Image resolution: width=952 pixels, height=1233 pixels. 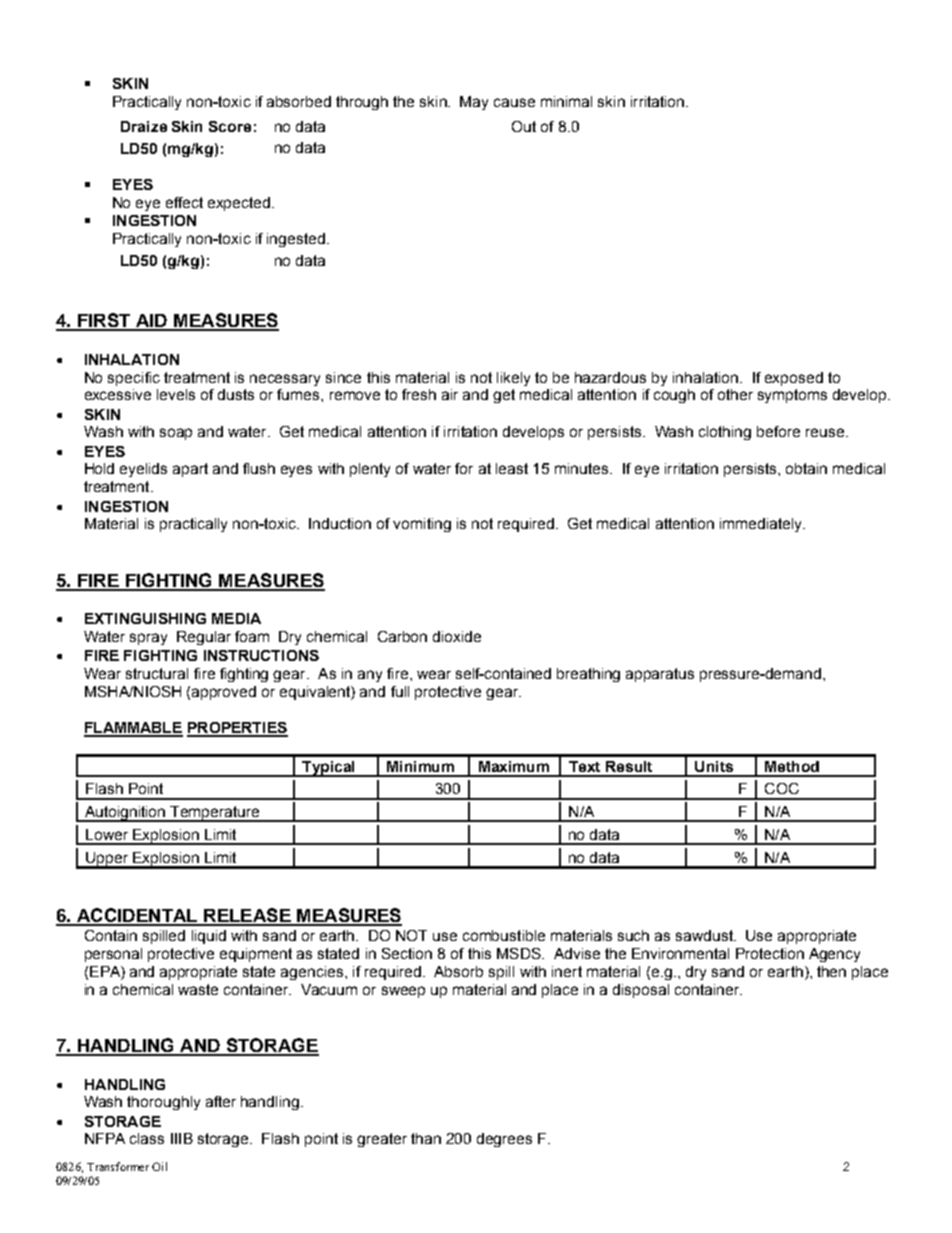 What do you see at coordinates (660, 675) in the screenshot?
I see `apparatus` at bounding box center [660, 675].
